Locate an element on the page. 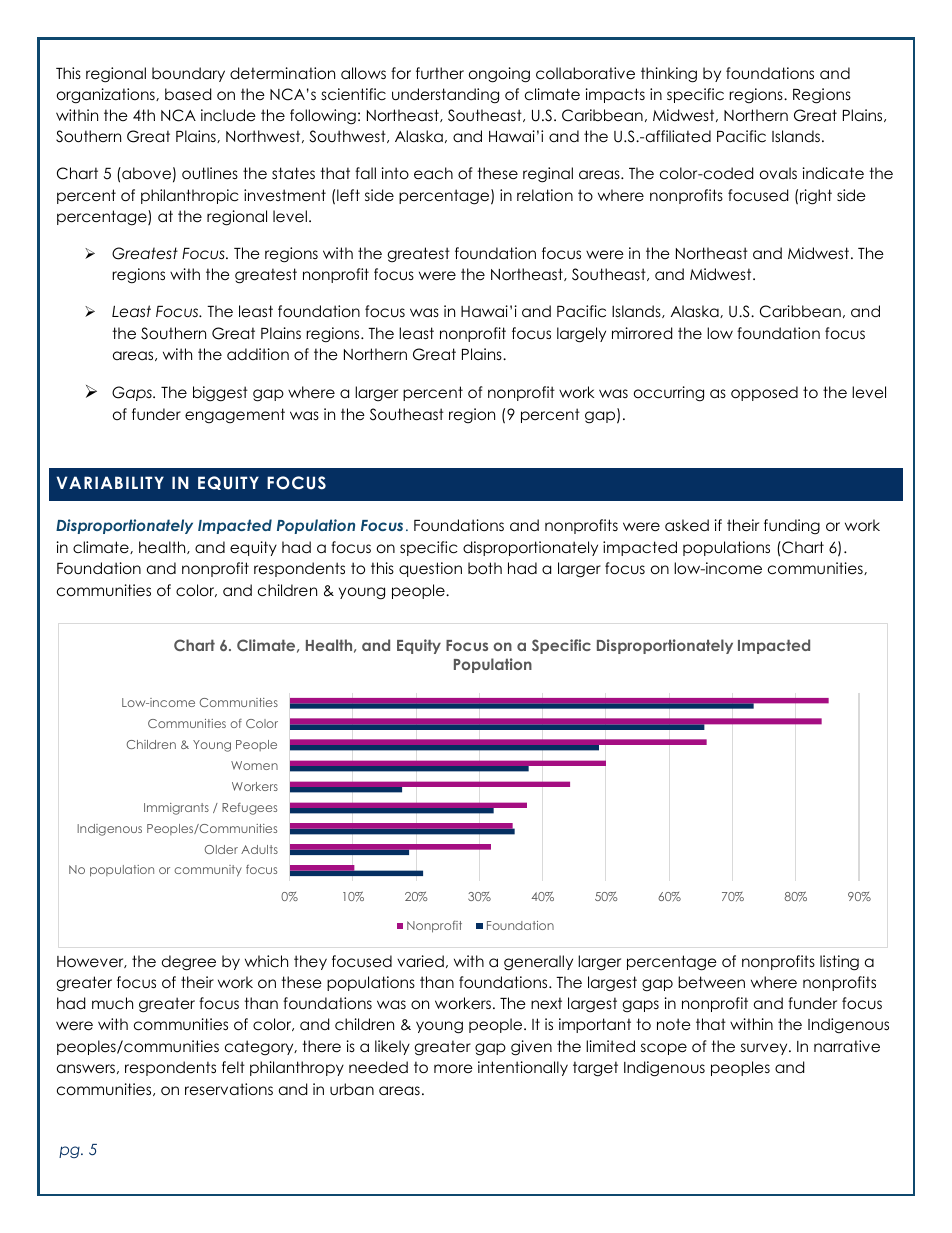 Image resolution: width=952 pixels, height=1233 pixels. VARIABILITY is located at coordinates (110, 482).
